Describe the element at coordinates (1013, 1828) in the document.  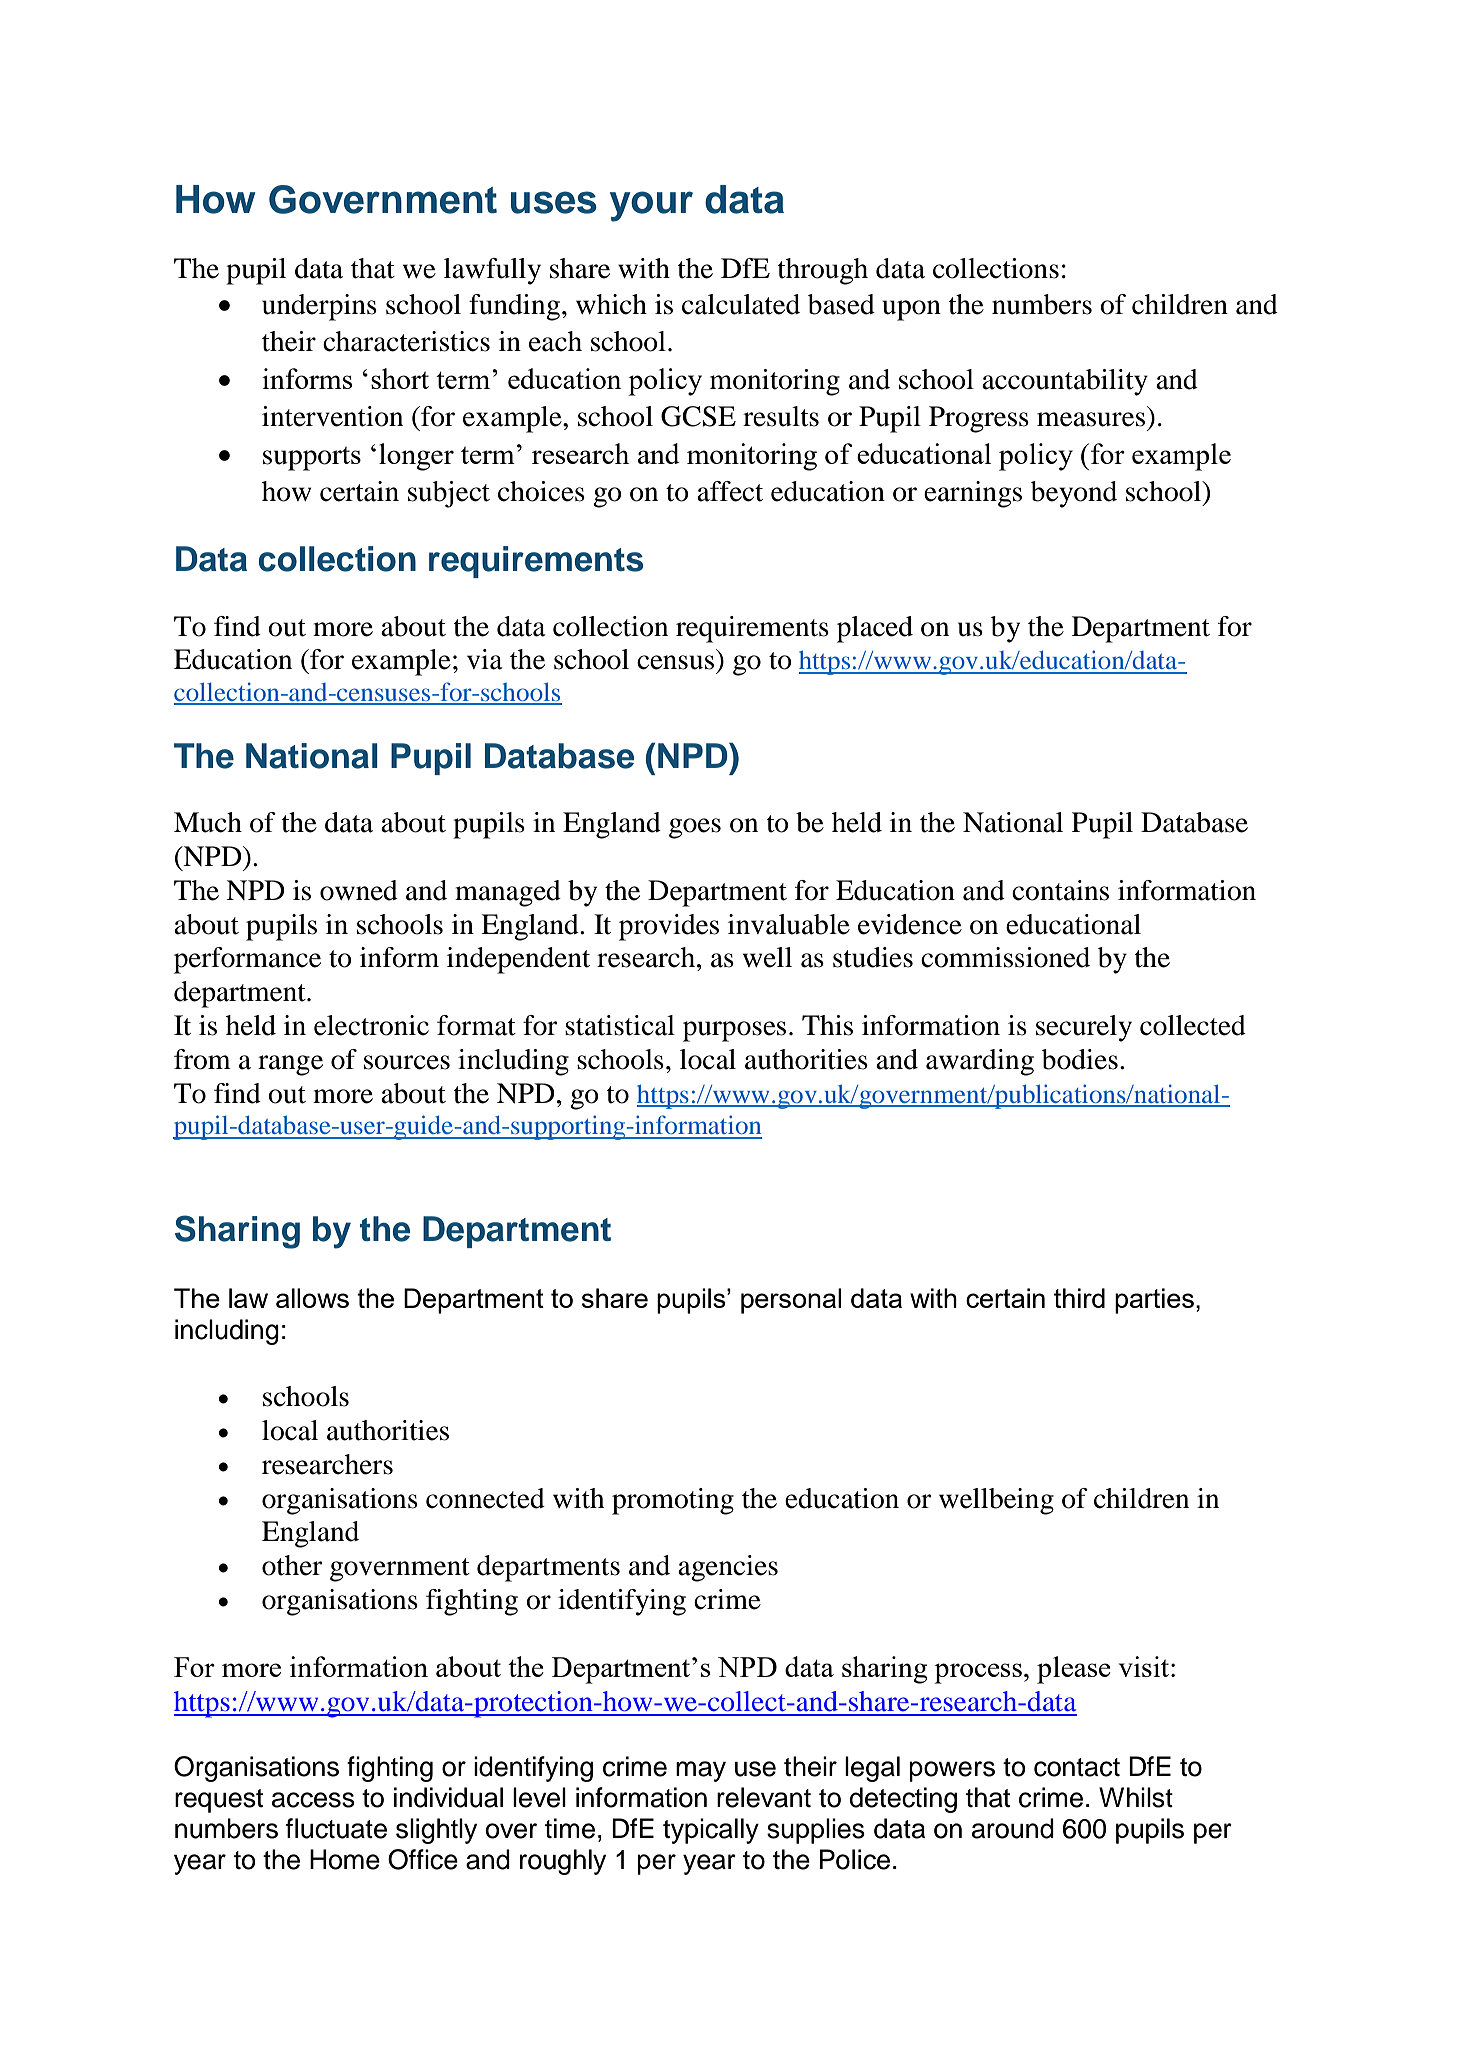
I see `around` at that location.
